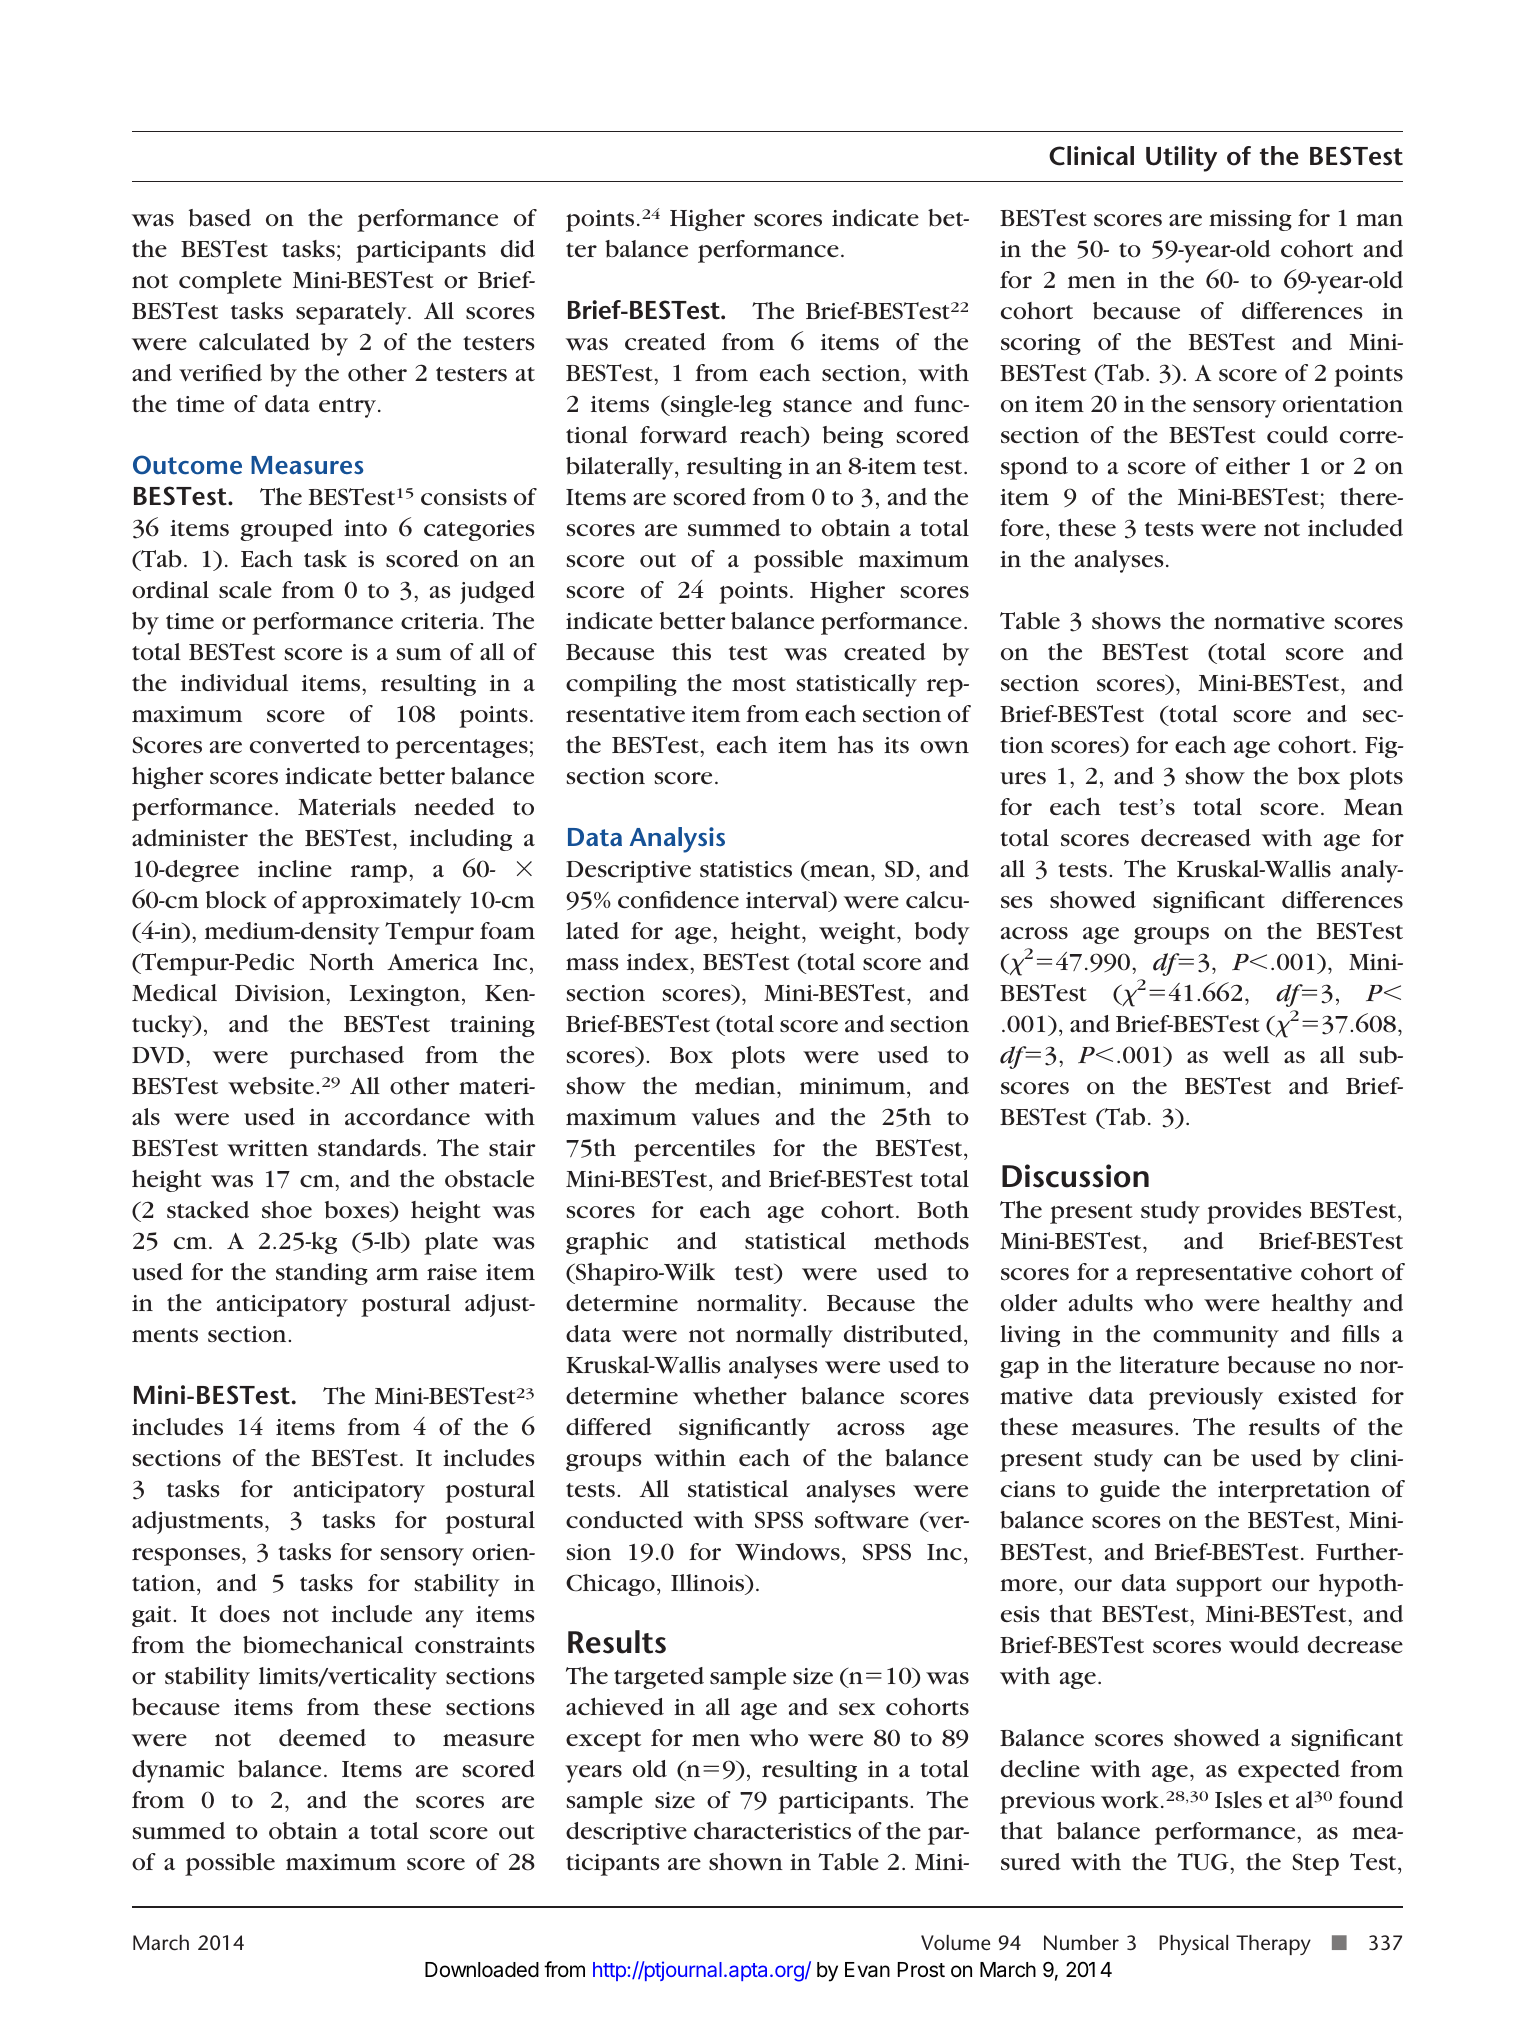  Describe the element at coordinates (772, 1831) in the screenshot. I see `characteristics` at that location.
